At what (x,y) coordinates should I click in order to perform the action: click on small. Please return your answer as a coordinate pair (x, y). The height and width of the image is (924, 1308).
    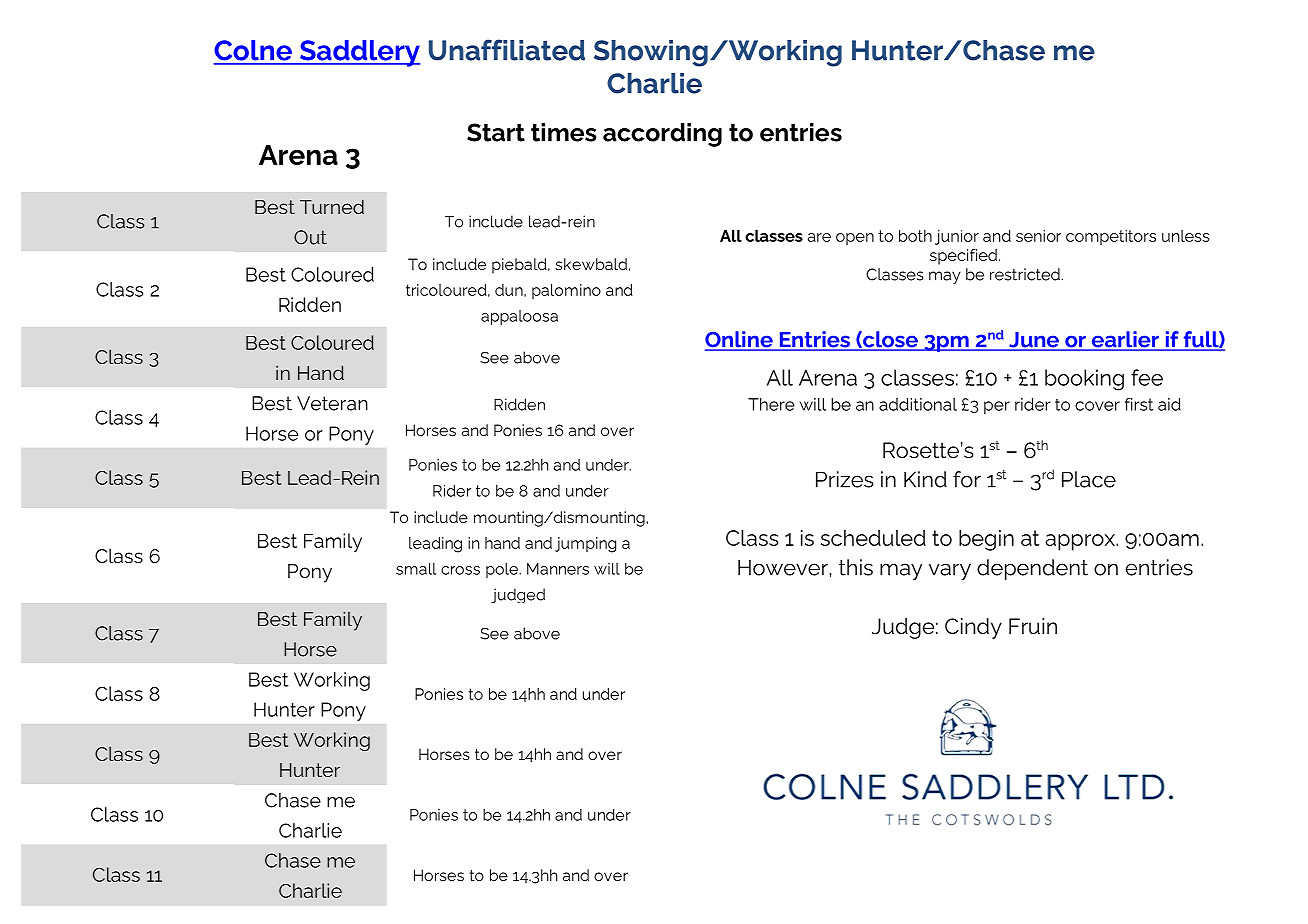
    Looking at the image, I should click on (416, 569).
